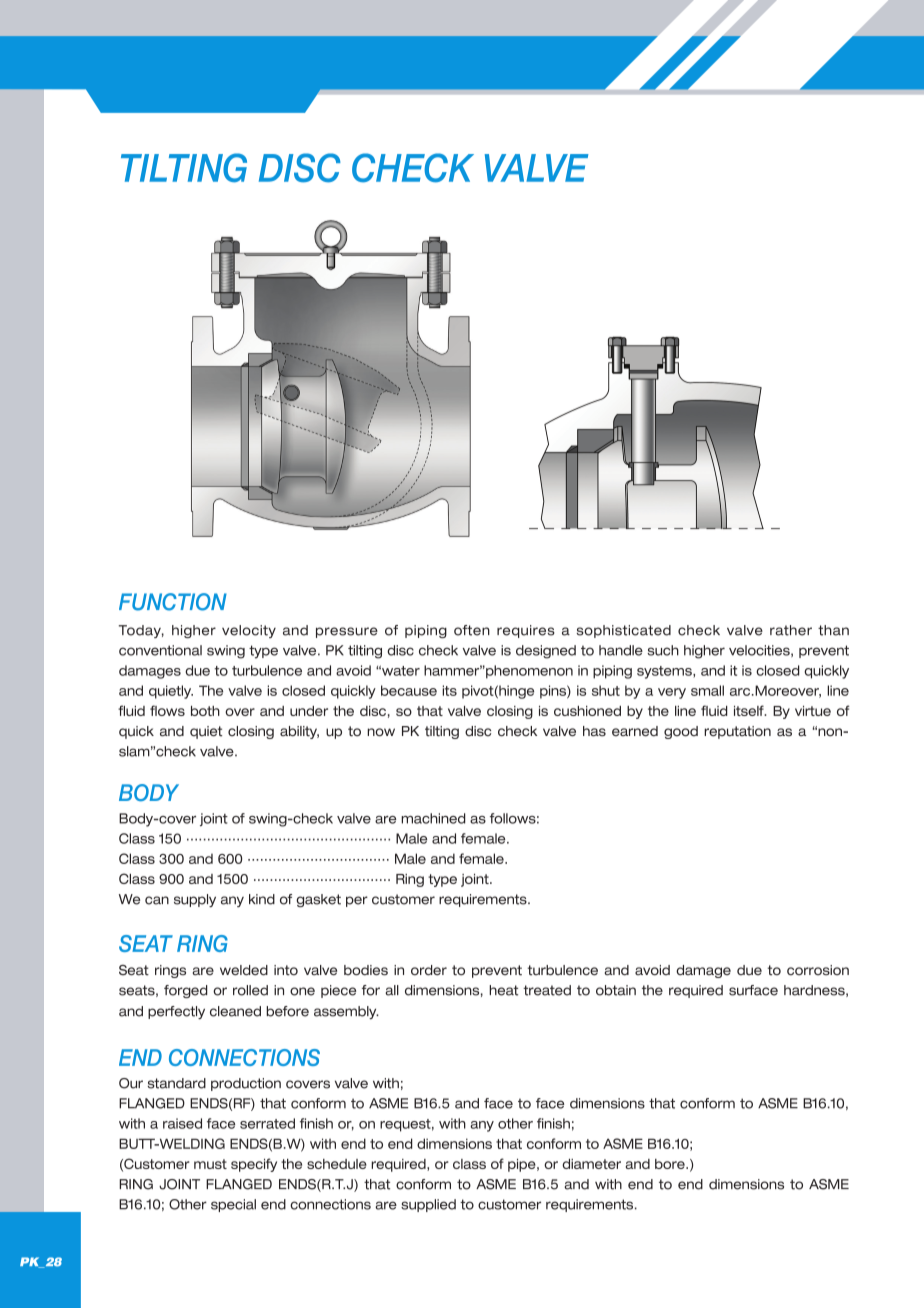 The height and width of the page is (1308, 924). Describe the element at coordinates (299, 732) in the page. I see `ability` at that location.
